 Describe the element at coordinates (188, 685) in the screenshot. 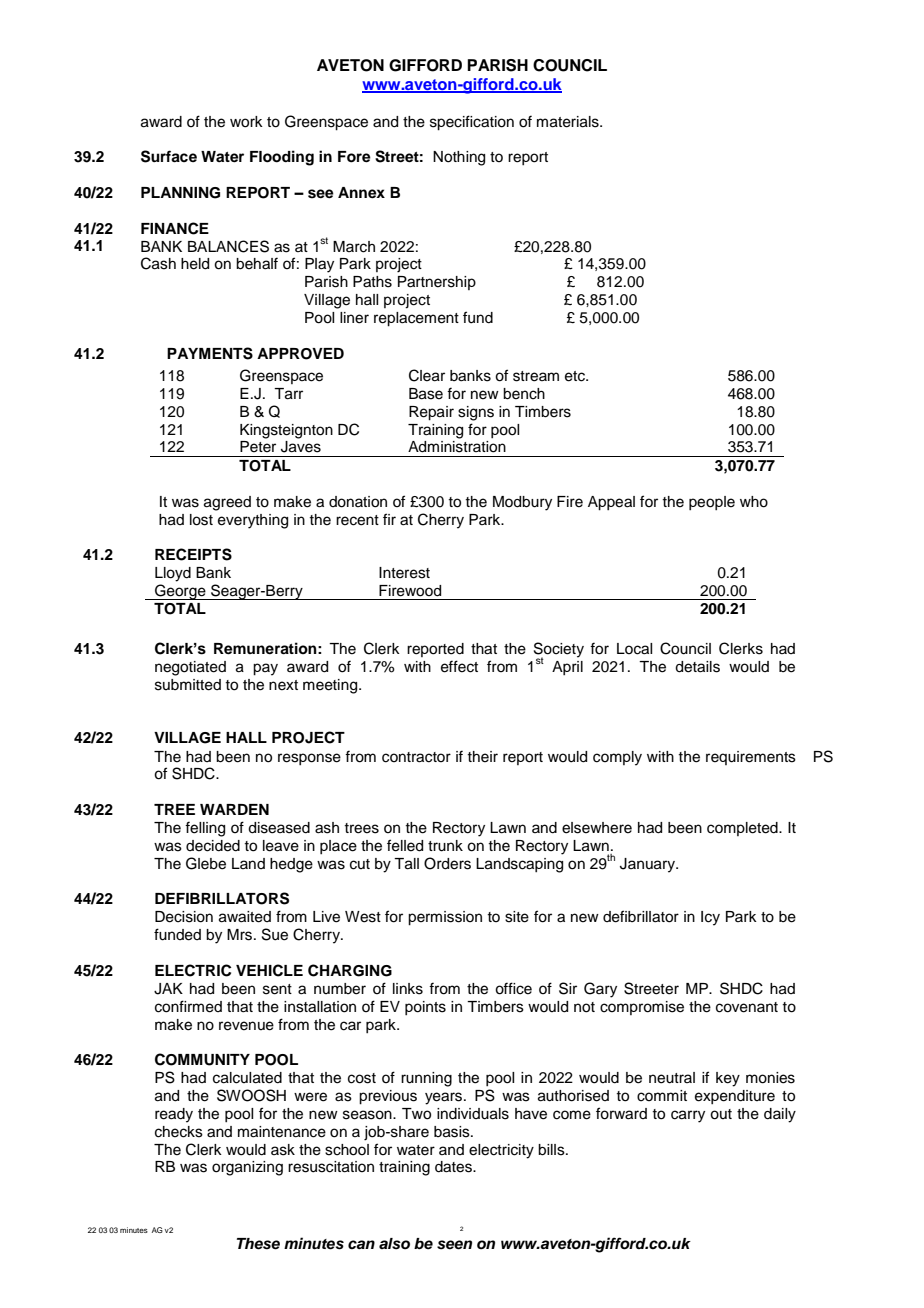

I see `submitted` at that location.
